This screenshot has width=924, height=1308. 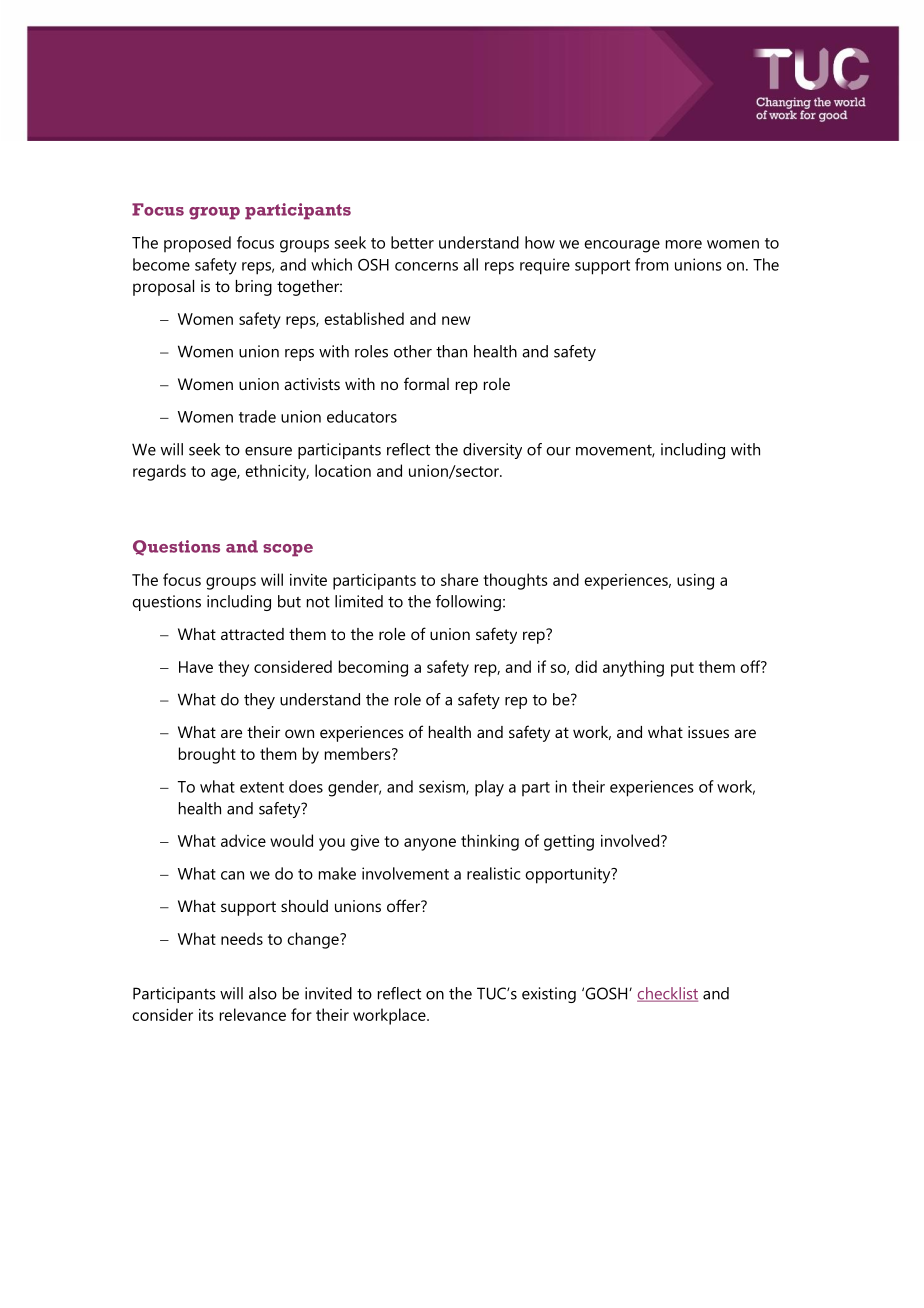 What do you see at coordinates (695, 582) in the screenshot?
I see `using` at bounding box center [695, 582].
